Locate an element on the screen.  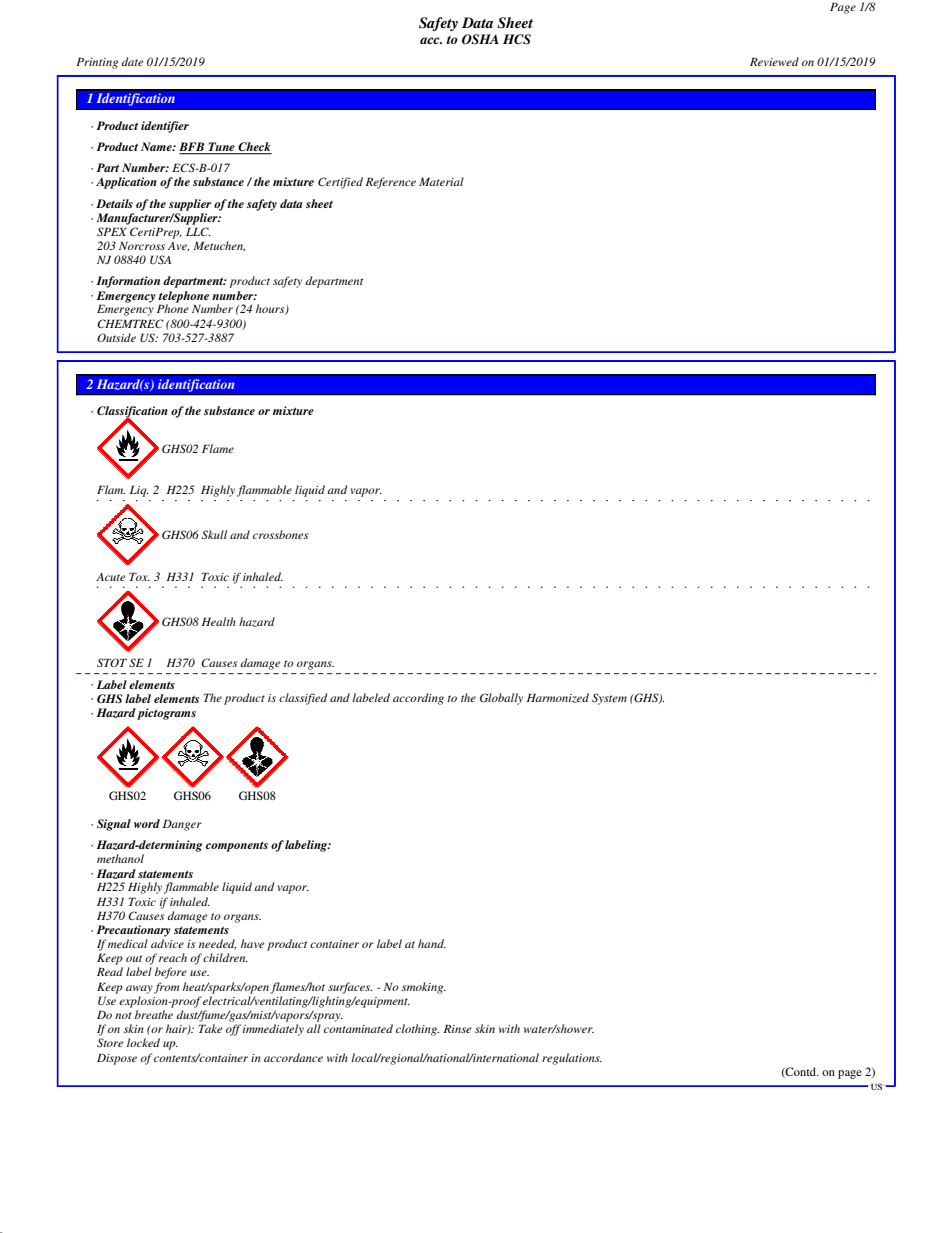
Skull is located at coordinates (214, 535).
